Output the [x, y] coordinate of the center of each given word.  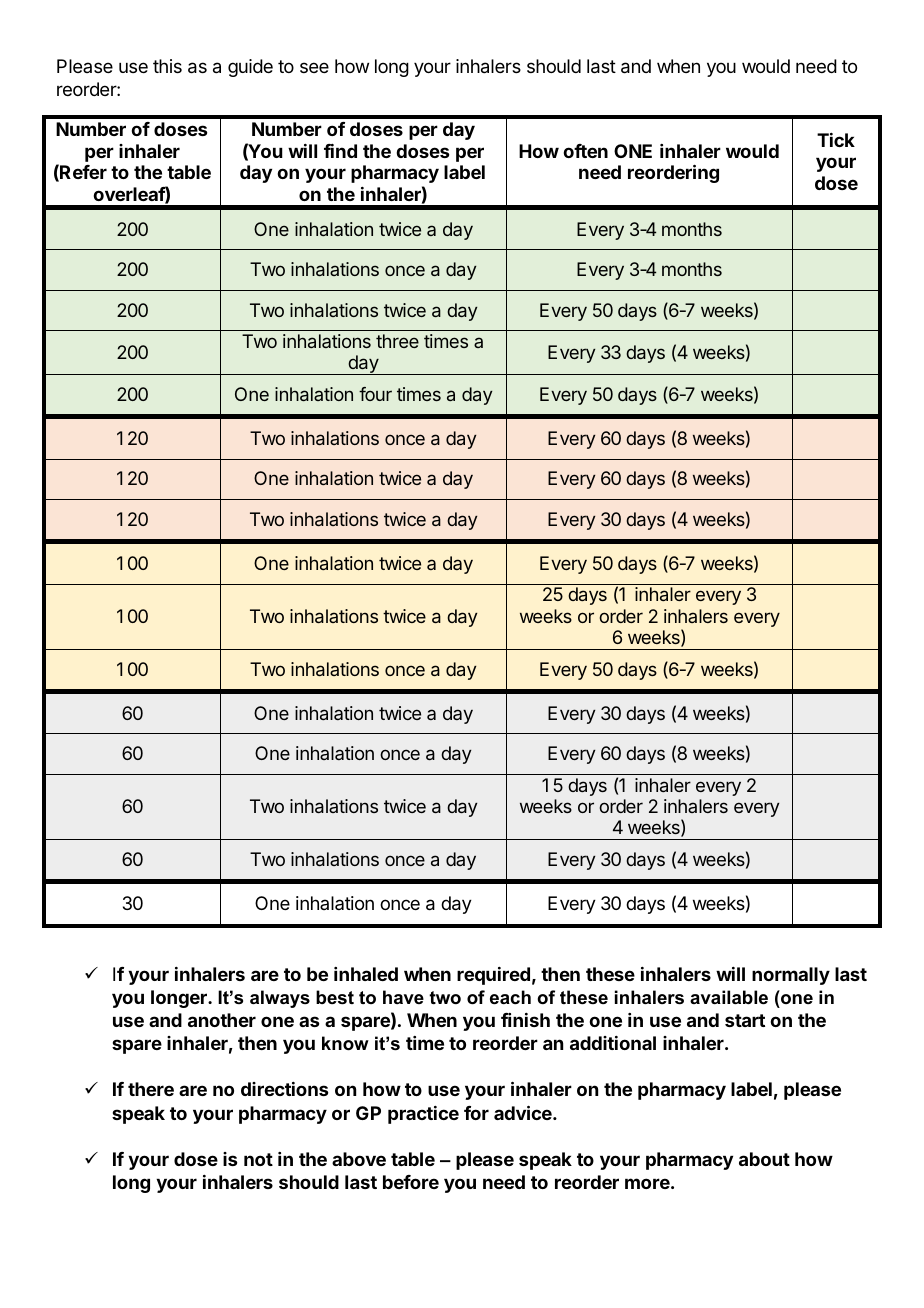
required [493, 976]
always [280, 999]
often [585, 151]
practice [423, 1115]
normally [791, 976]
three [397, 341]
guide [250, 68]
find [340, 151]
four [375, 394]
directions [284, 1089]
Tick [836, 140]
